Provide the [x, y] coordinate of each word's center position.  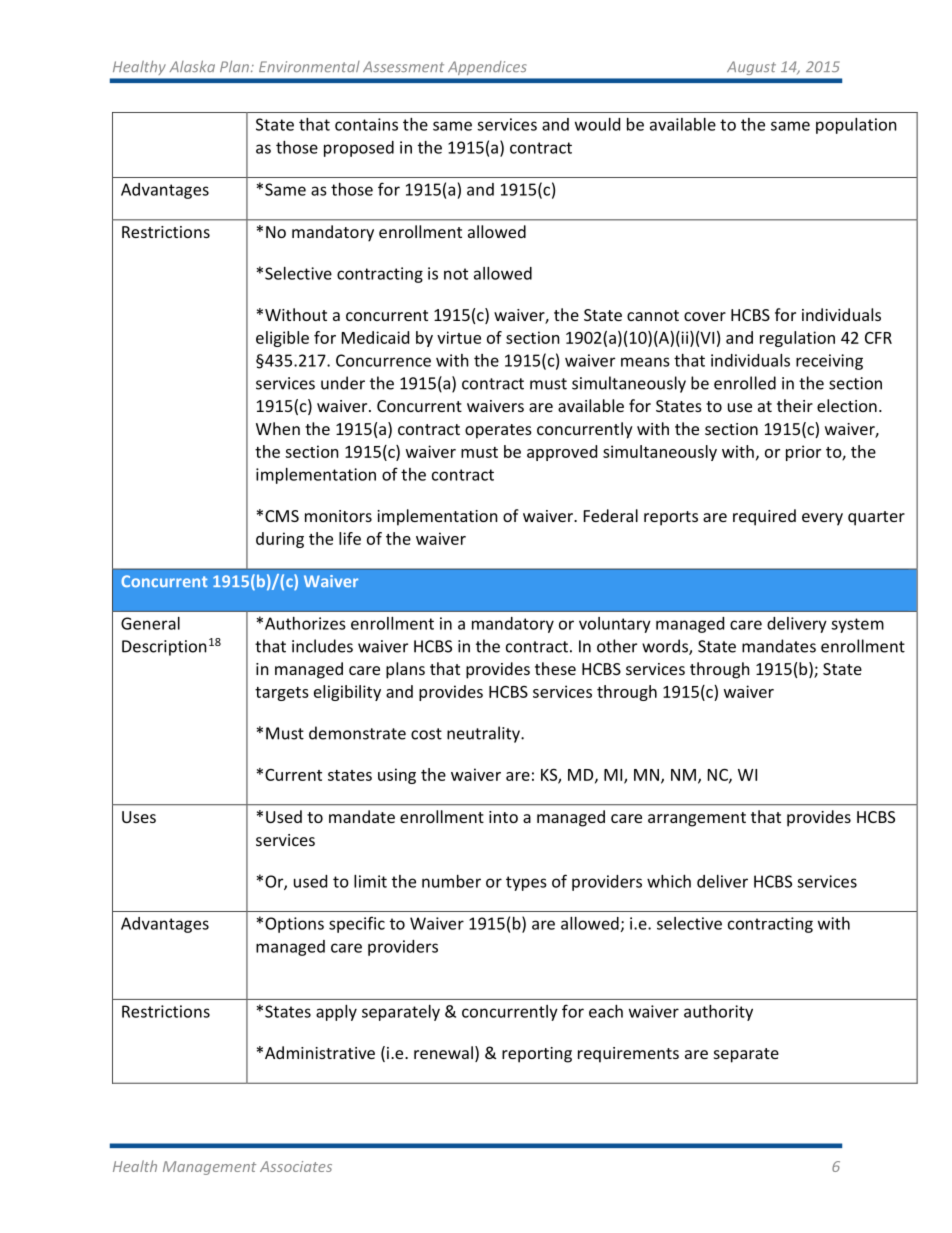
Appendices [487, 68]
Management [209, 1168]
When [278, 428]
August [750, 68]
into [503, 817]
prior [803, 453]
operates [498, 431]
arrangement [697, 819]
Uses [139, 817]
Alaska [192, 66]
